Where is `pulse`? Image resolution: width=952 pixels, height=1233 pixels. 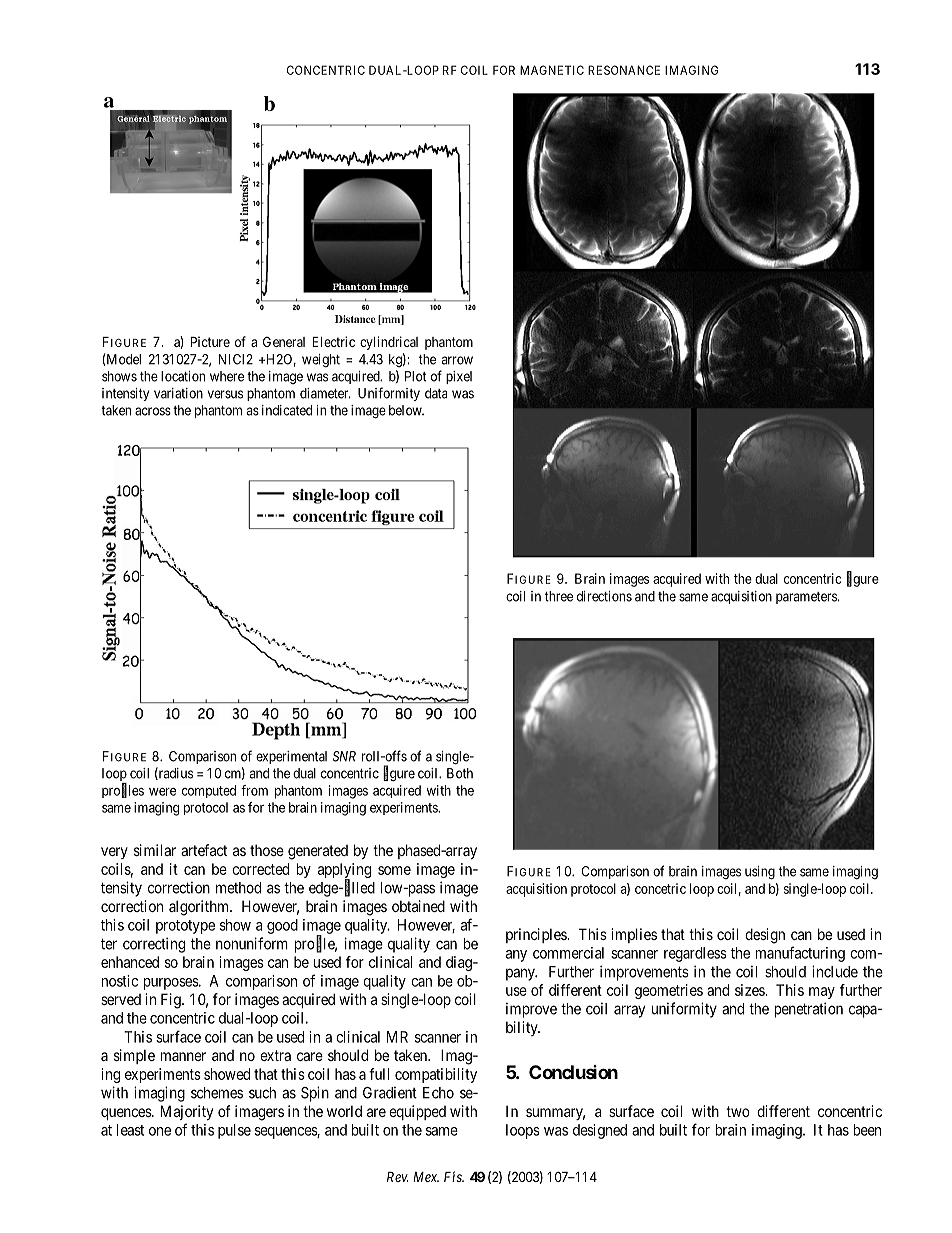
pulse is located at coordinates (234, 1131).
